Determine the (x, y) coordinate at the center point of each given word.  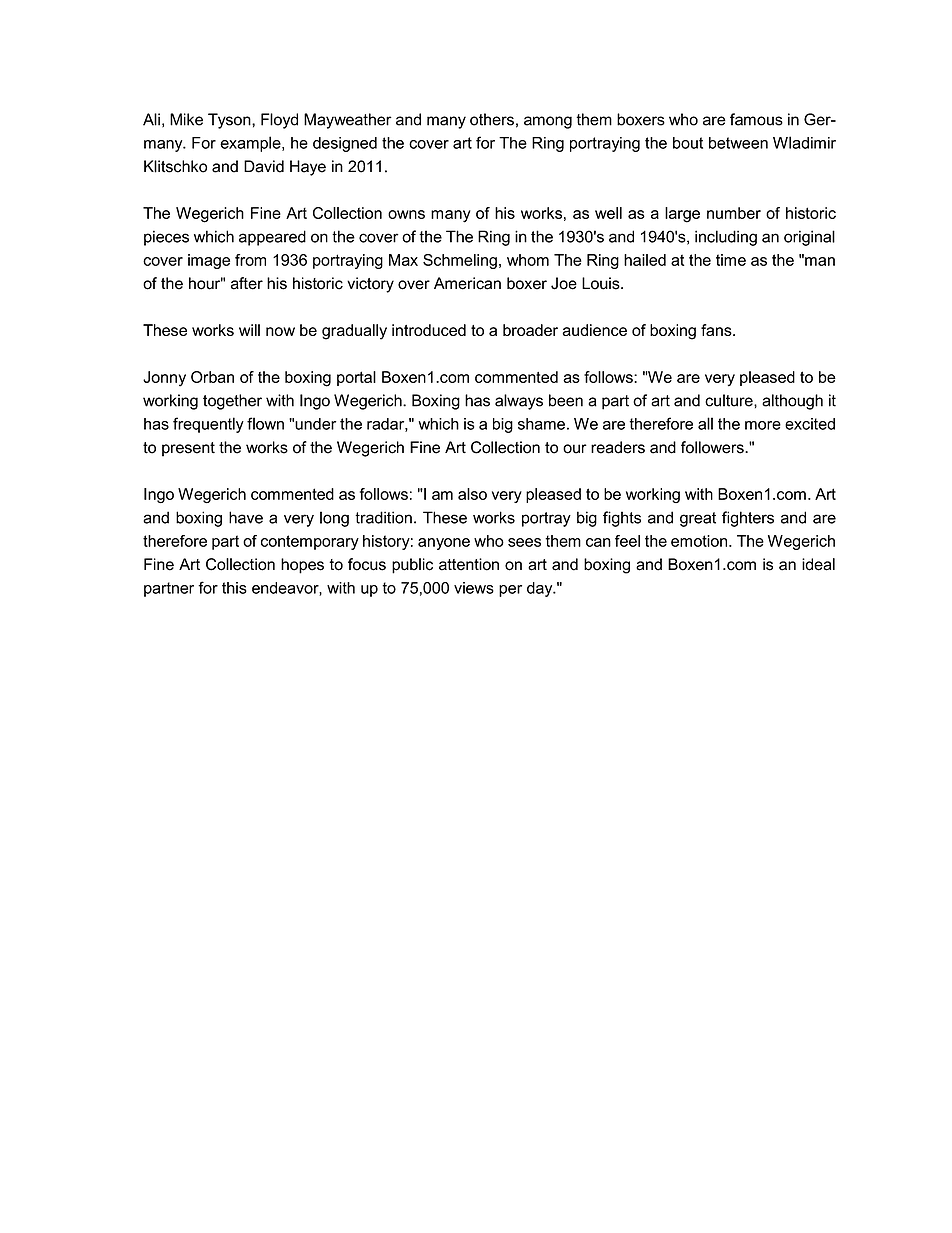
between (738, 143)
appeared (272, 238)
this (234, 588)
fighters (748, 519)
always (519, 402)
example (251, 144)
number (734, 213)
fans (717, 330)
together (232, 402)
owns (406, 214)
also (472, 494)
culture (730, 400)
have (246, 517)
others (492, 119)
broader (530, 330)
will (249, 330)
